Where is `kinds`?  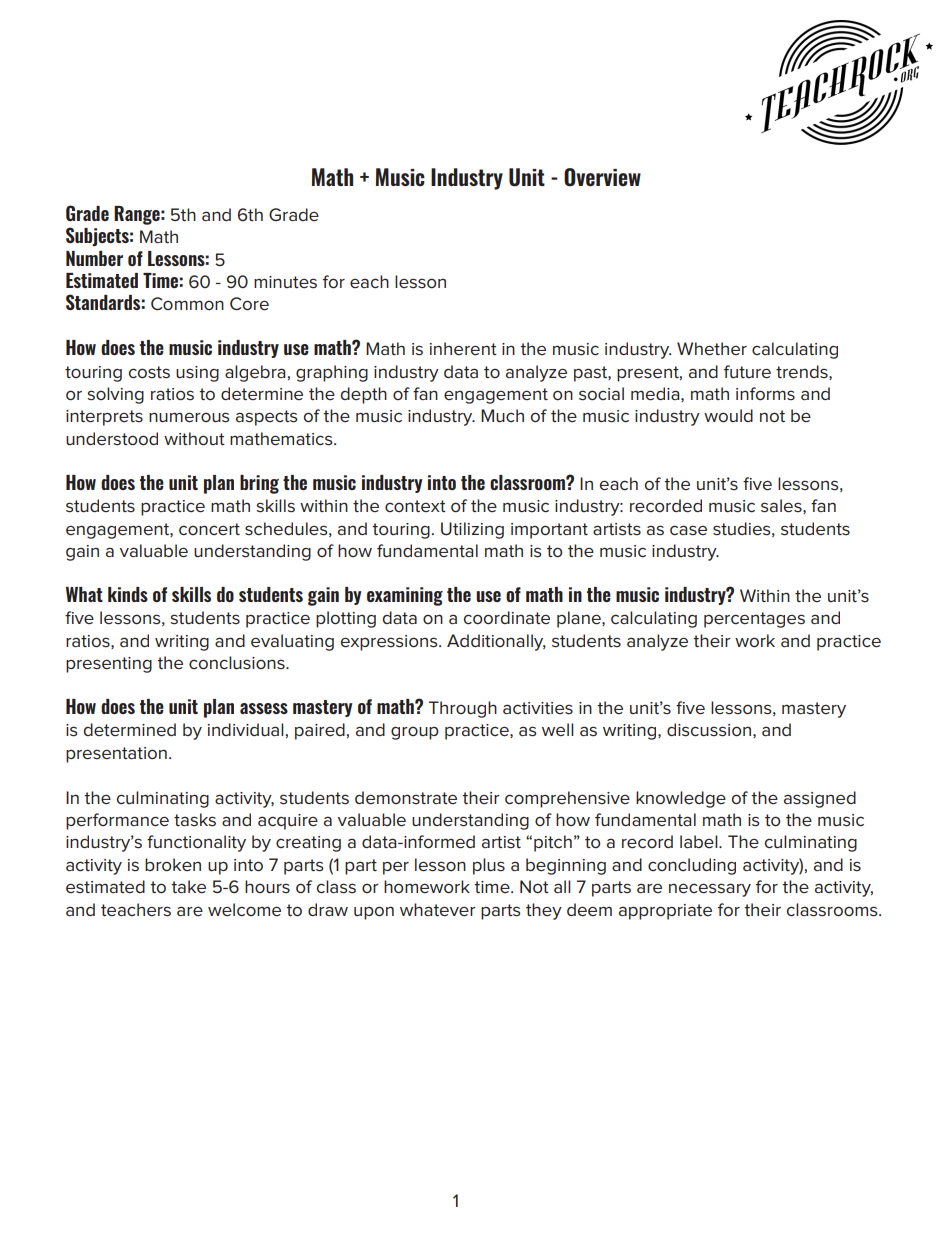 kinds is located at coordinates (128, 594).
